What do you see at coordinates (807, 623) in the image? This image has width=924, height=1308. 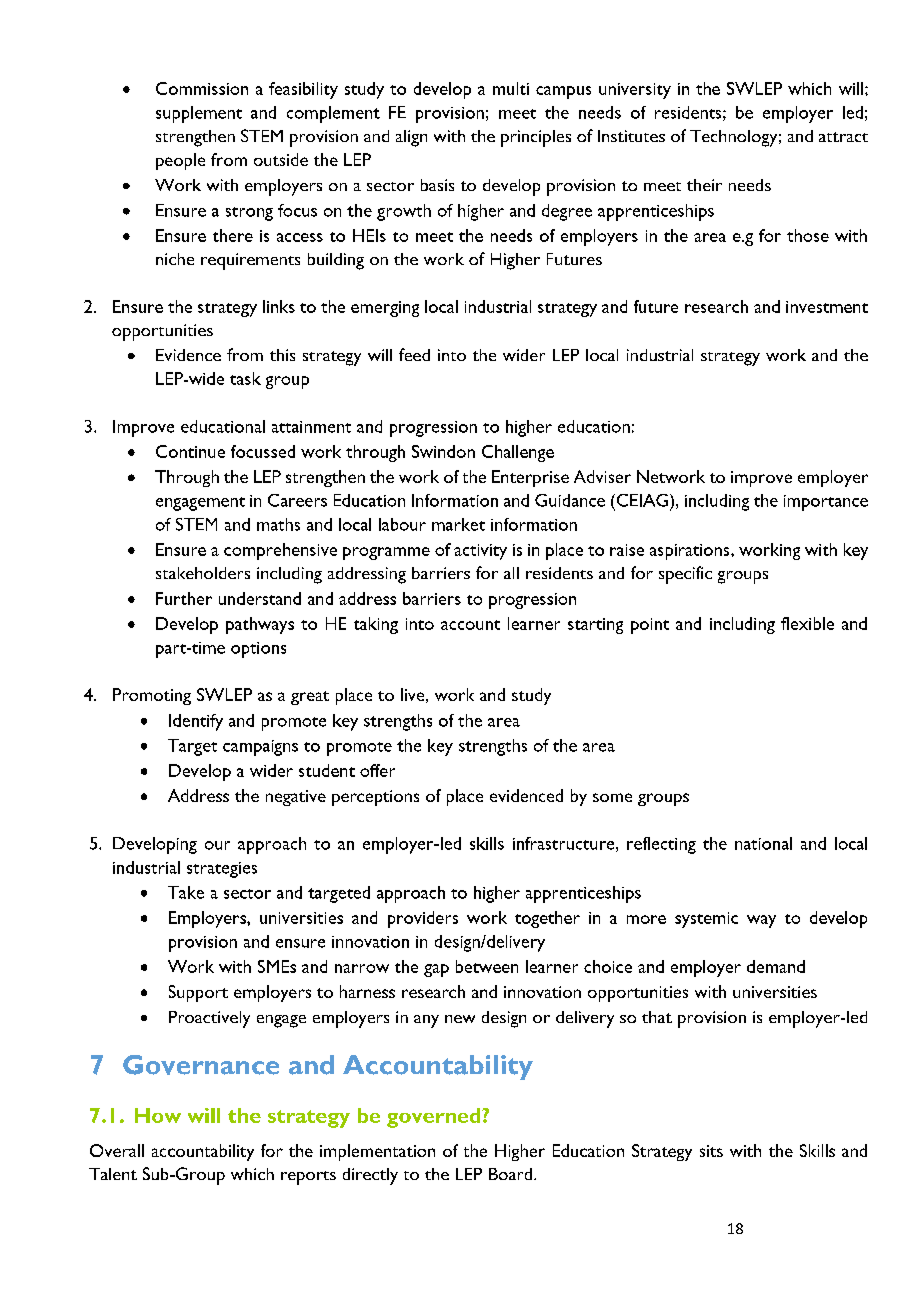 I see `flexible` at bounding box center [807, 623].
